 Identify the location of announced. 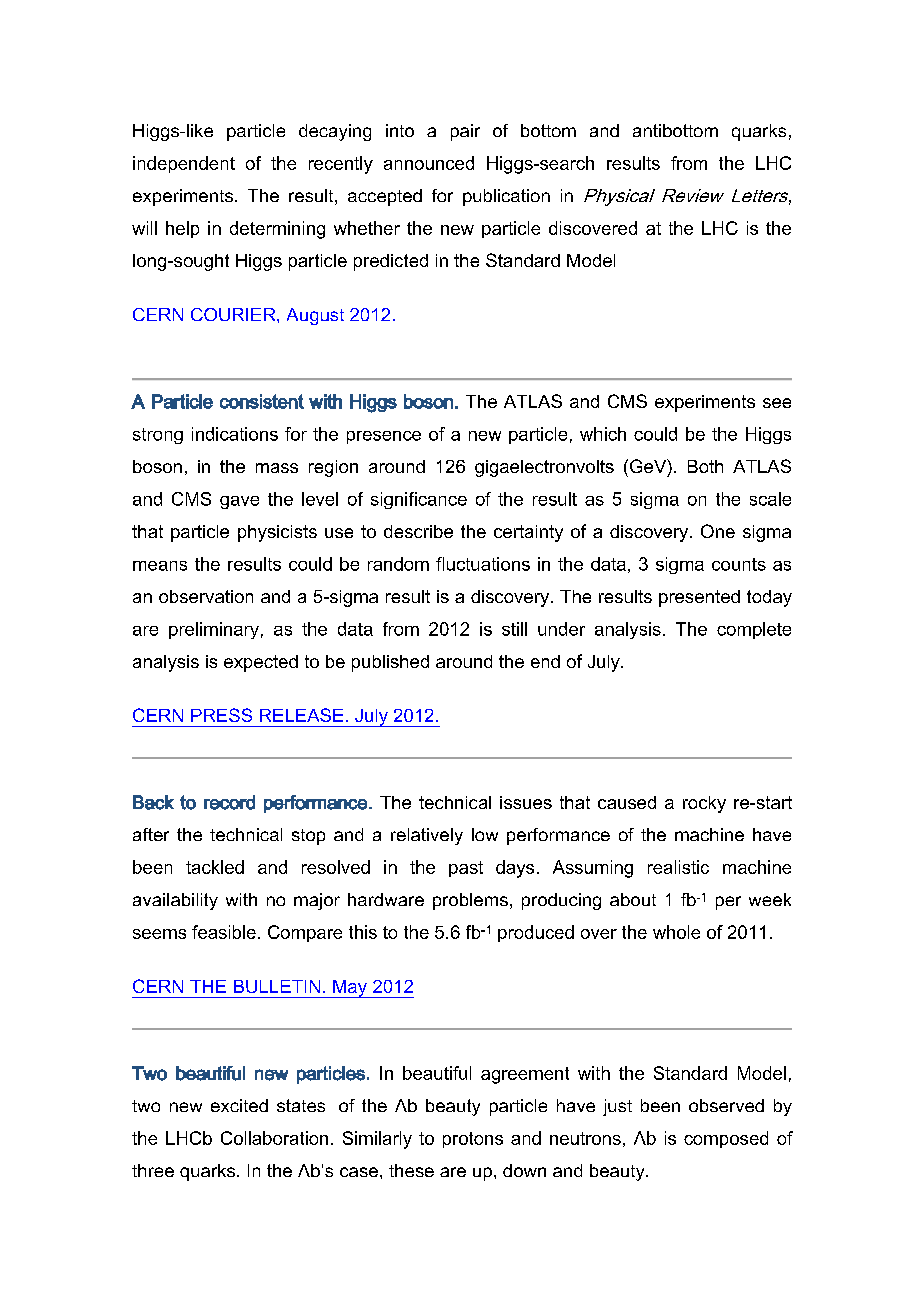
(429, 163).
